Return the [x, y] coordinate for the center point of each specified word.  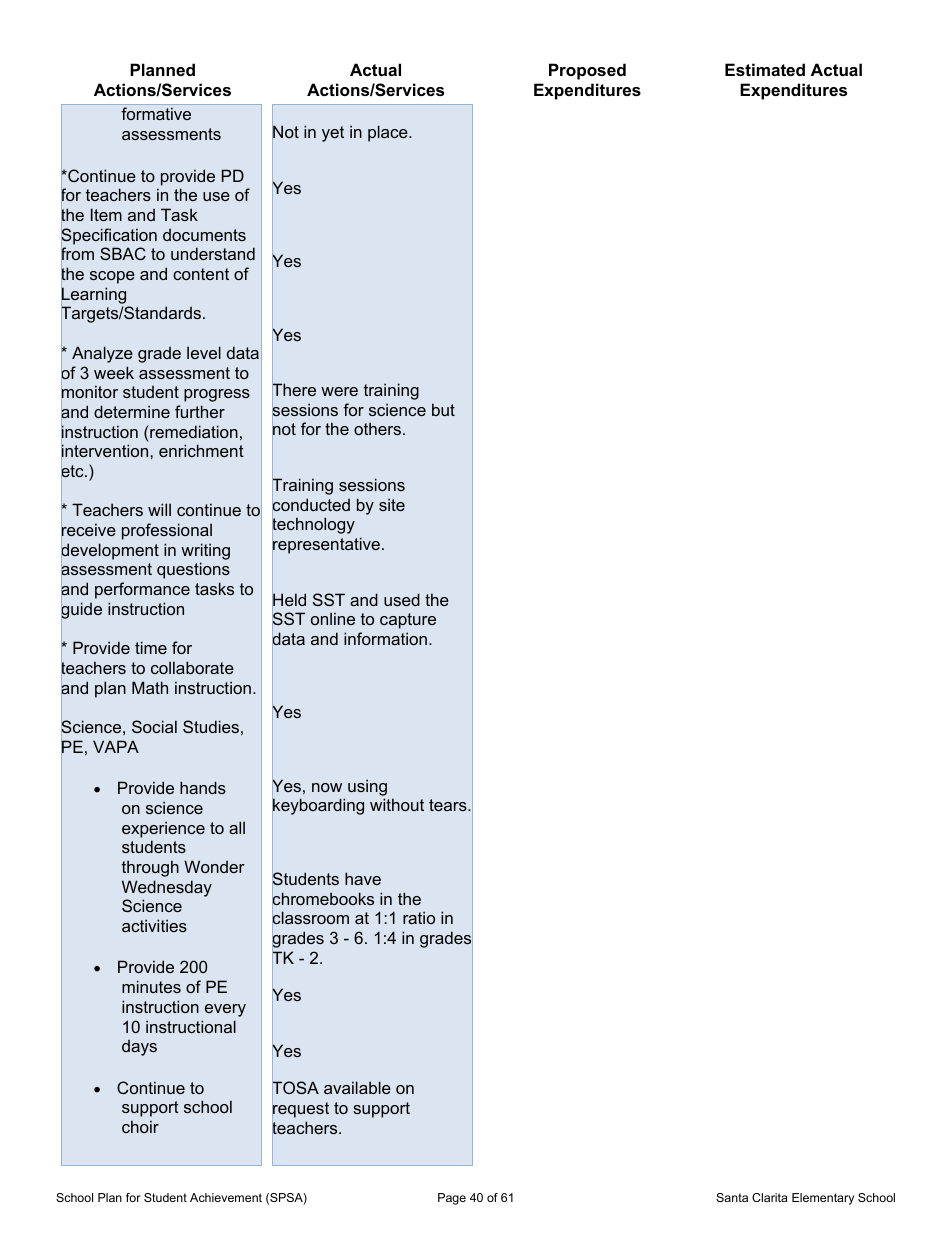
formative [156, 113]
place [389, 133]
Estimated [765, 69]
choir [140, 1126]
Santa [732, 1197]
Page [452, 1199]
